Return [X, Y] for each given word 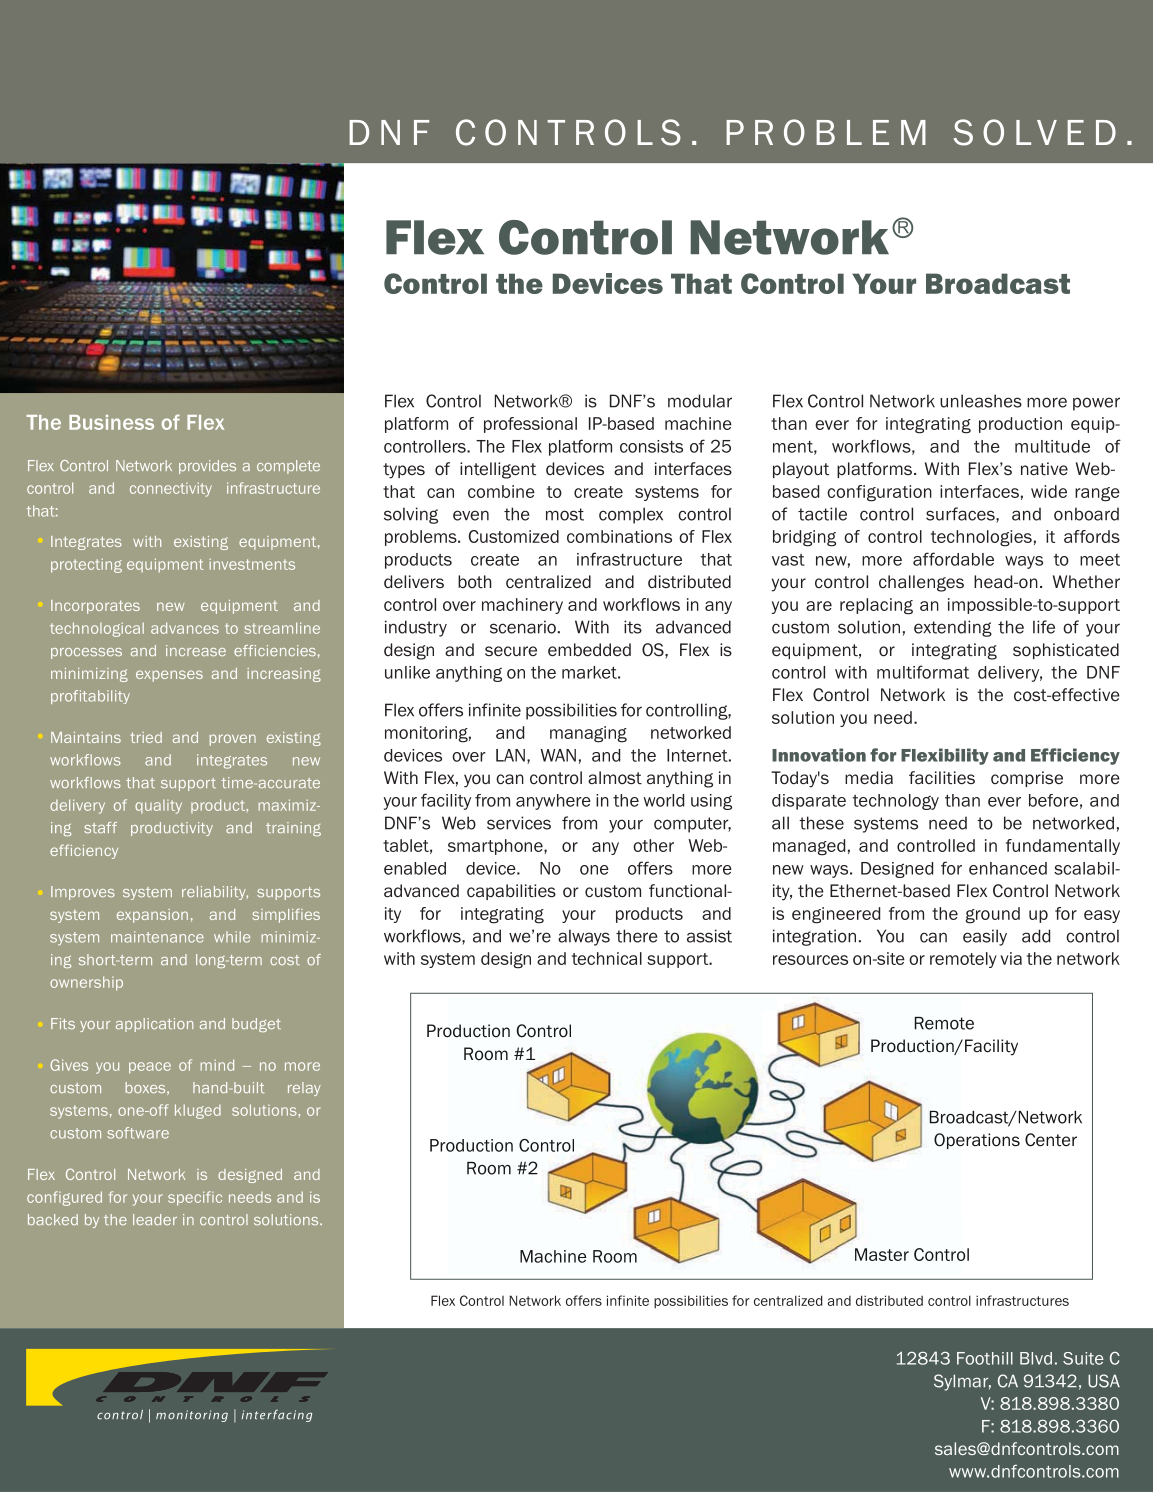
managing [588, 734]
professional [530, 425]
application [154, 1025]
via [1011, 958]
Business [111, 422]
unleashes [981, 401]
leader [155, 1219]
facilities [942, 778]
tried [146, 737]
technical [607, 958]
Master [882, 1254]
